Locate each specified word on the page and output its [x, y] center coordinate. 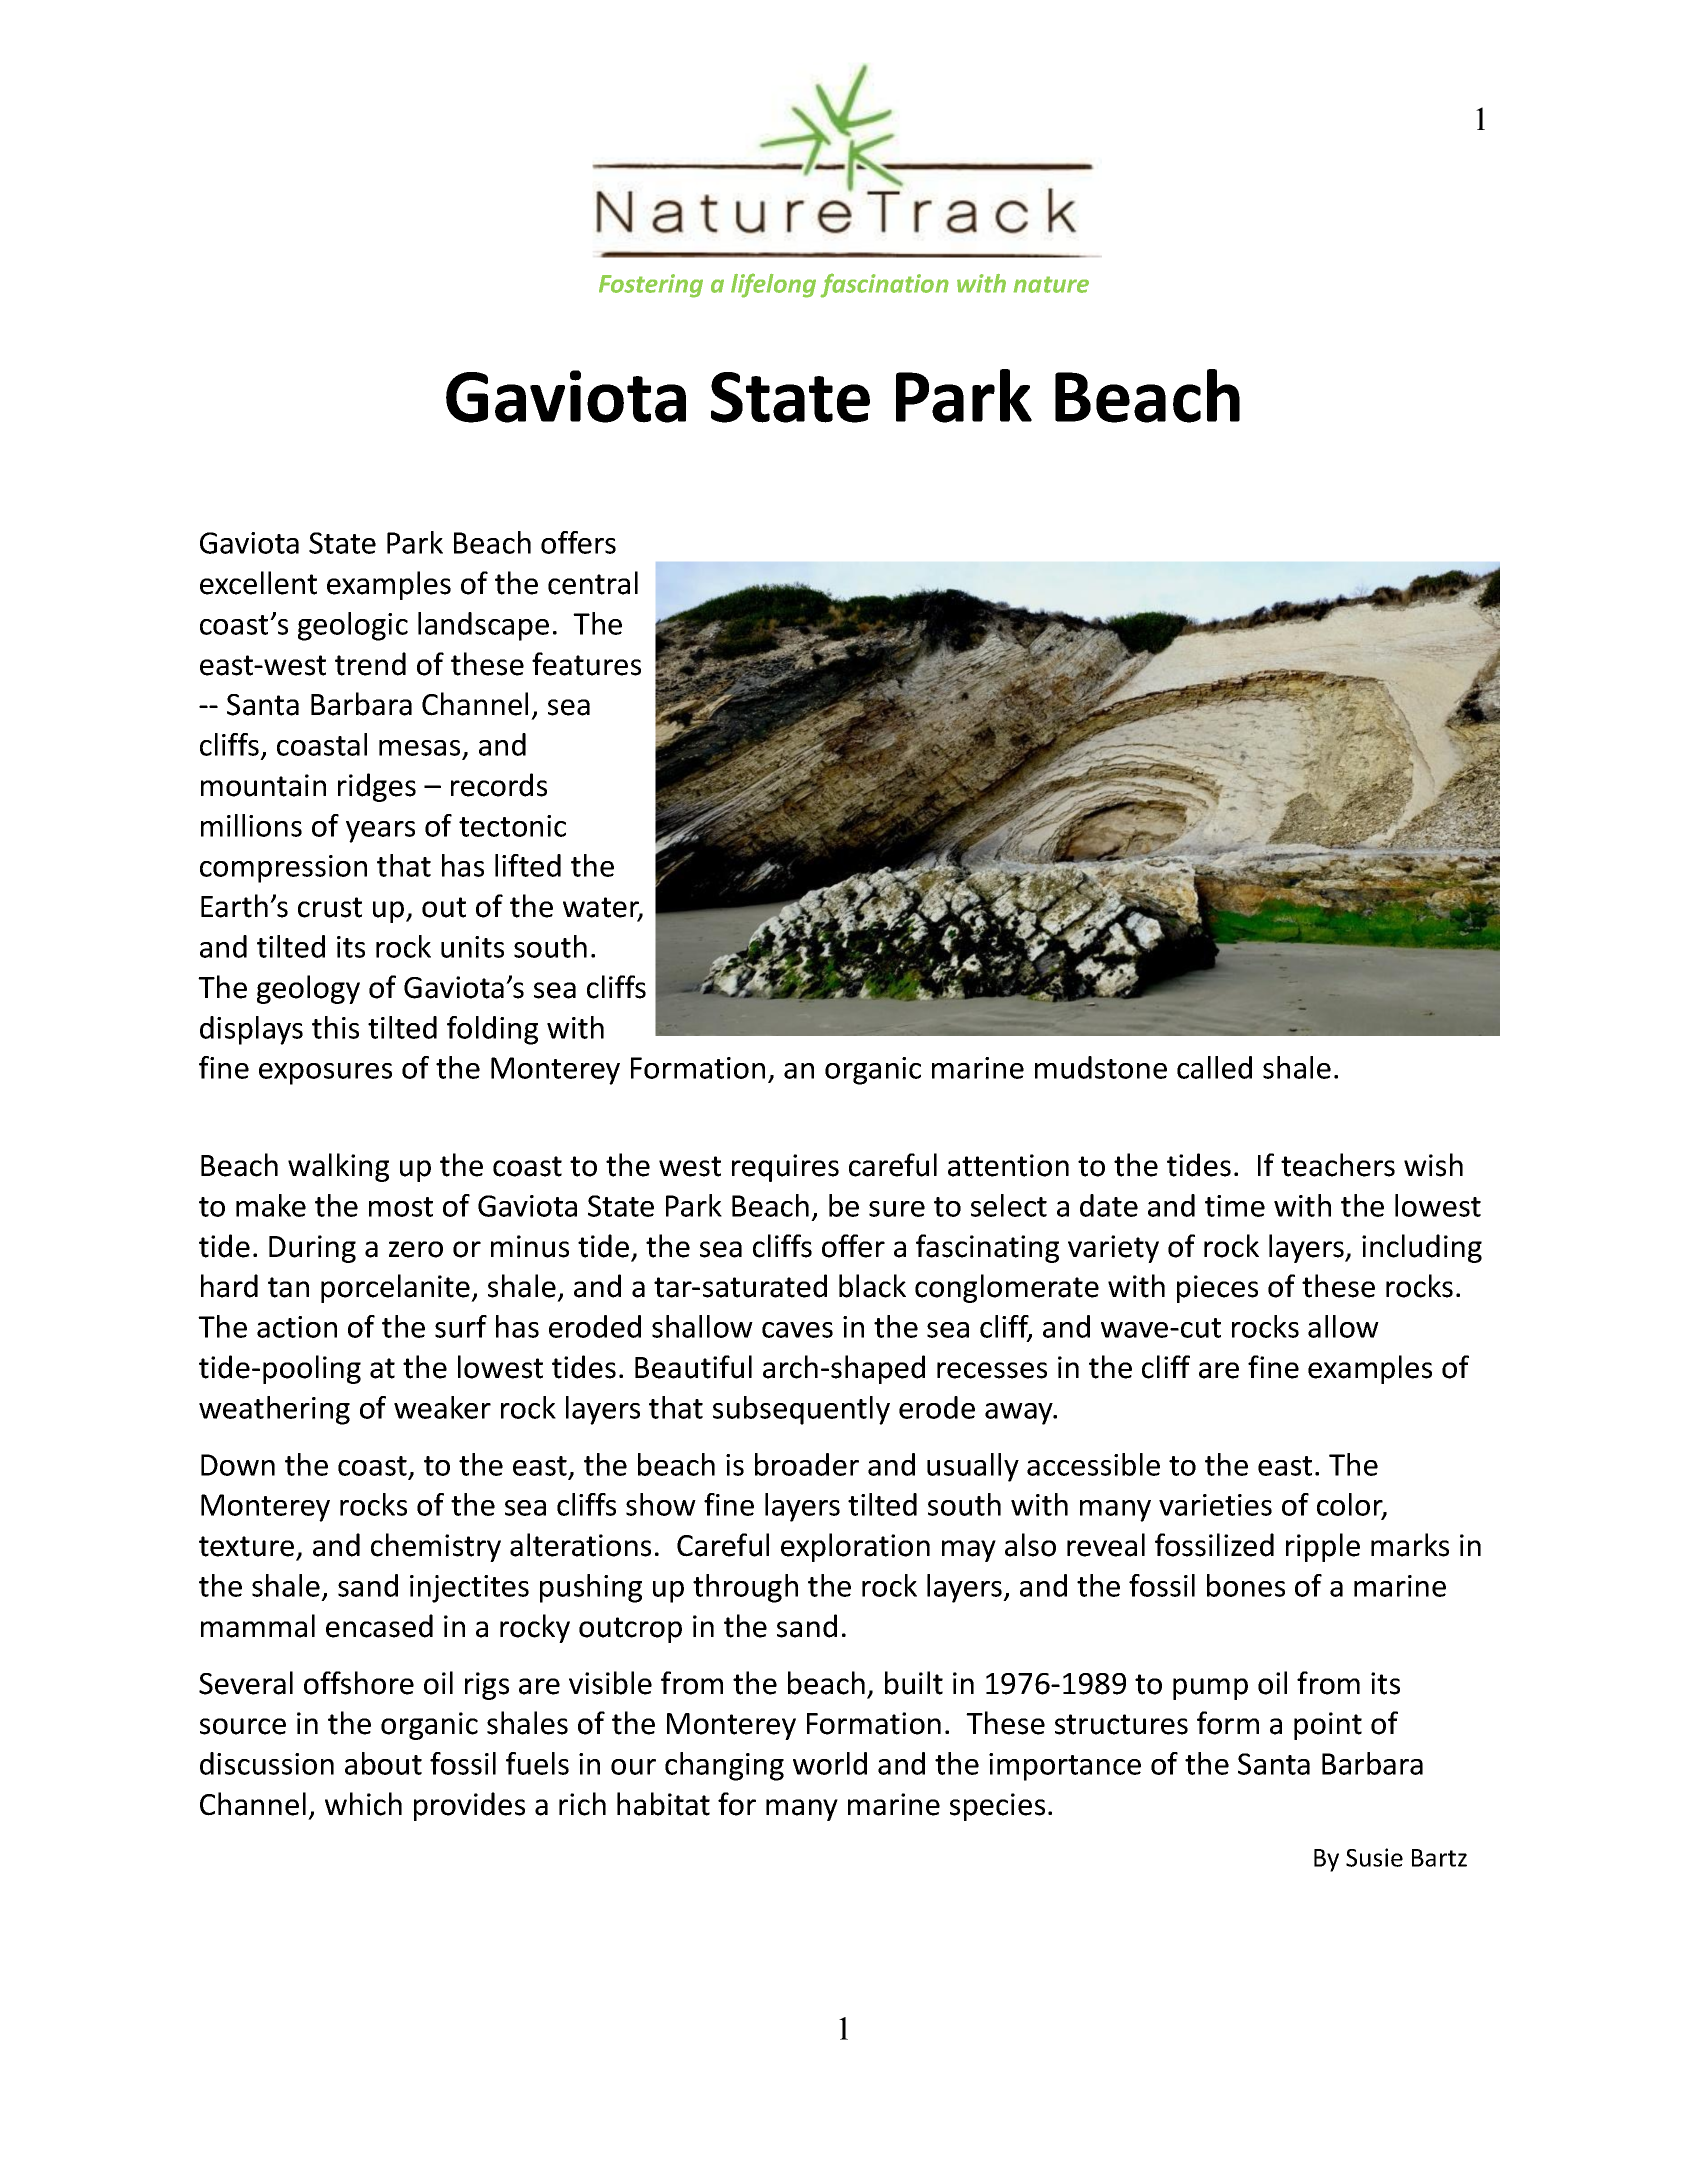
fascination [884, 285]
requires [785, 1168]
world [830, 1763]
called [1214, 1067]
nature [1051, 284]
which [363, 1804]
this [335, 1027]
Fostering [651, 286]
